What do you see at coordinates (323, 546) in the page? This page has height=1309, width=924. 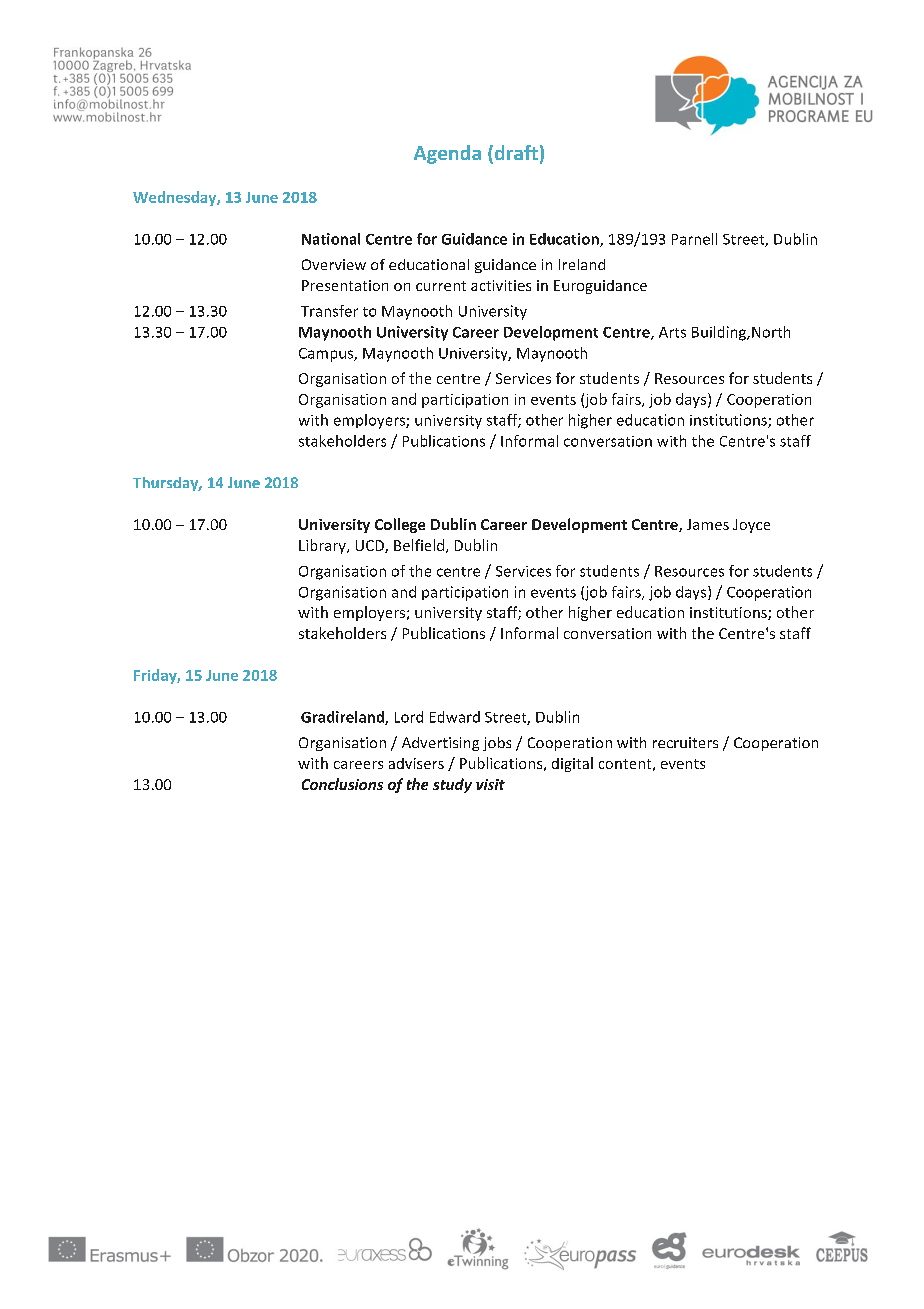 I see `Library` at bounding box center [323, 546].
